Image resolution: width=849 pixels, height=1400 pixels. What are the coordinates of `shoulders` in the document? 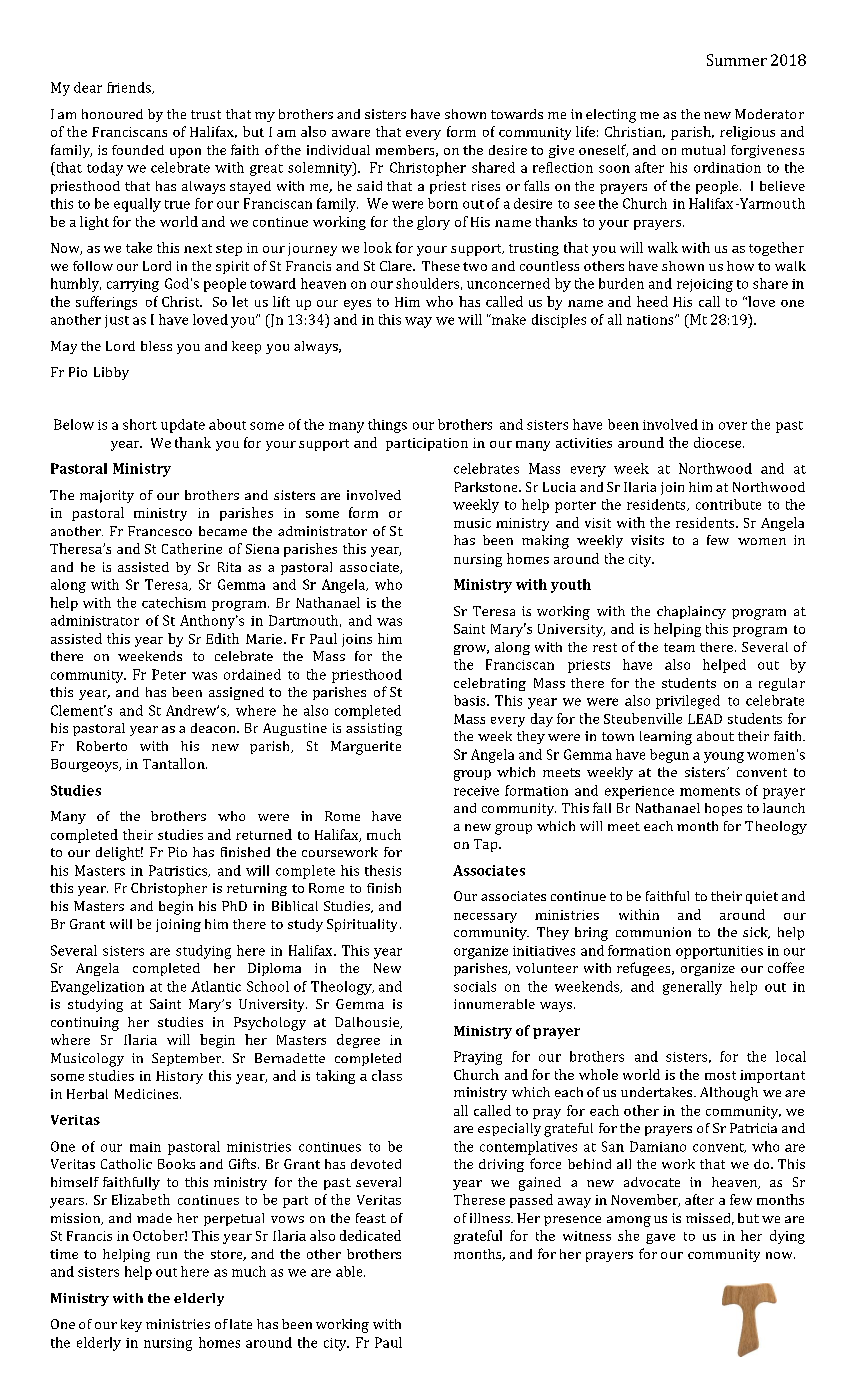 It's located at (427, 283).
